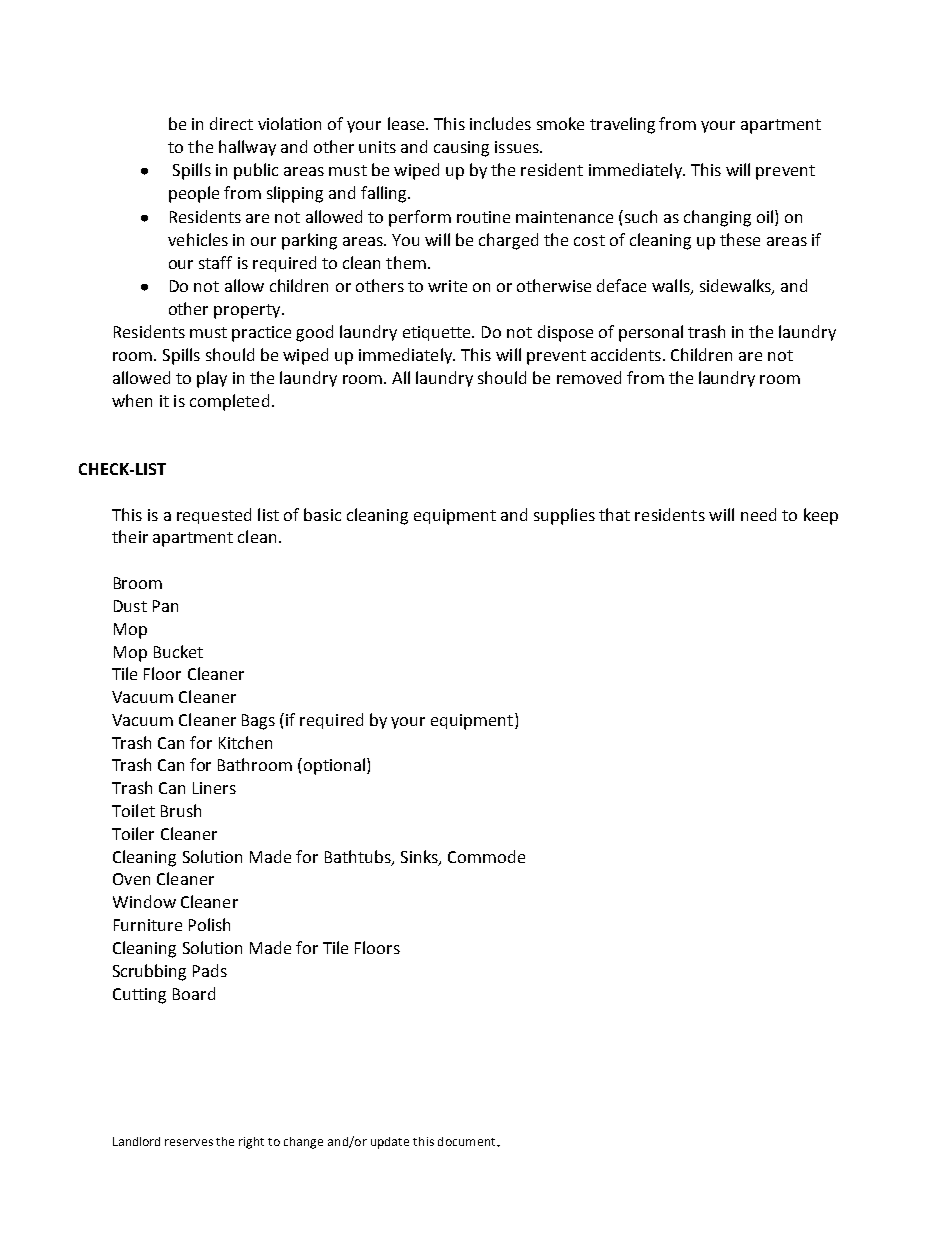 The height and width of the image is (1233, 952). I want to click on Commode, so click(486, 856).
